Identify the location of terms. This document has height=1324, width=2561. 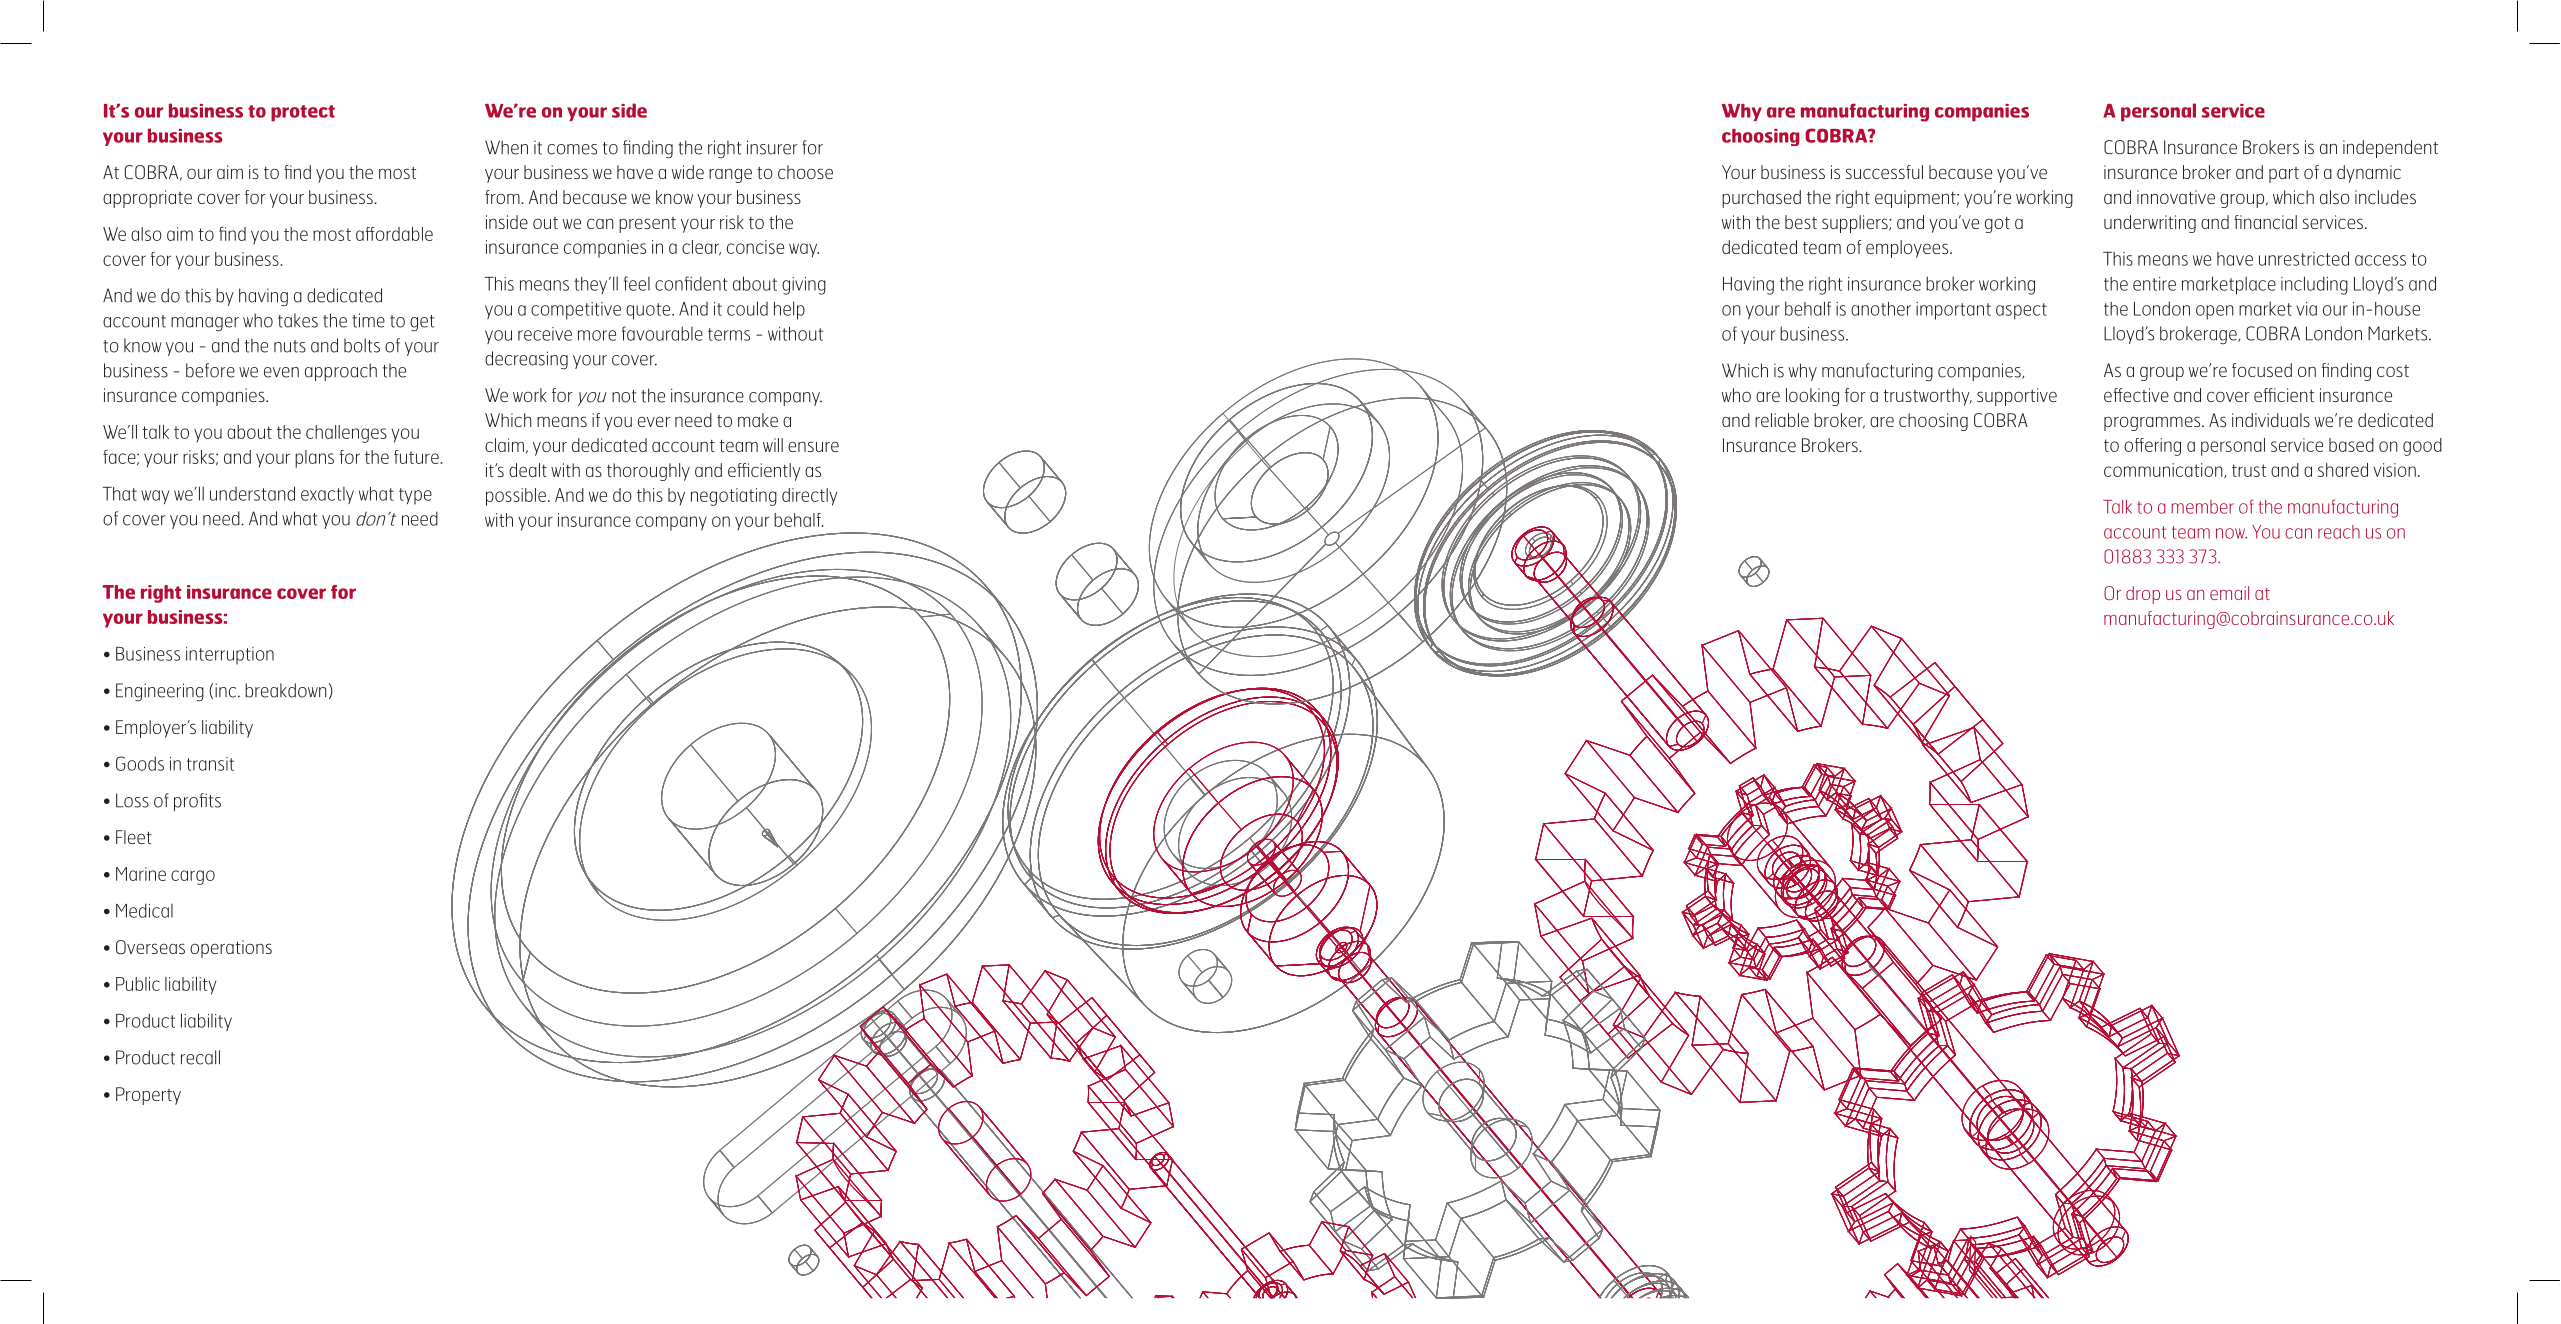
(729, 334).
